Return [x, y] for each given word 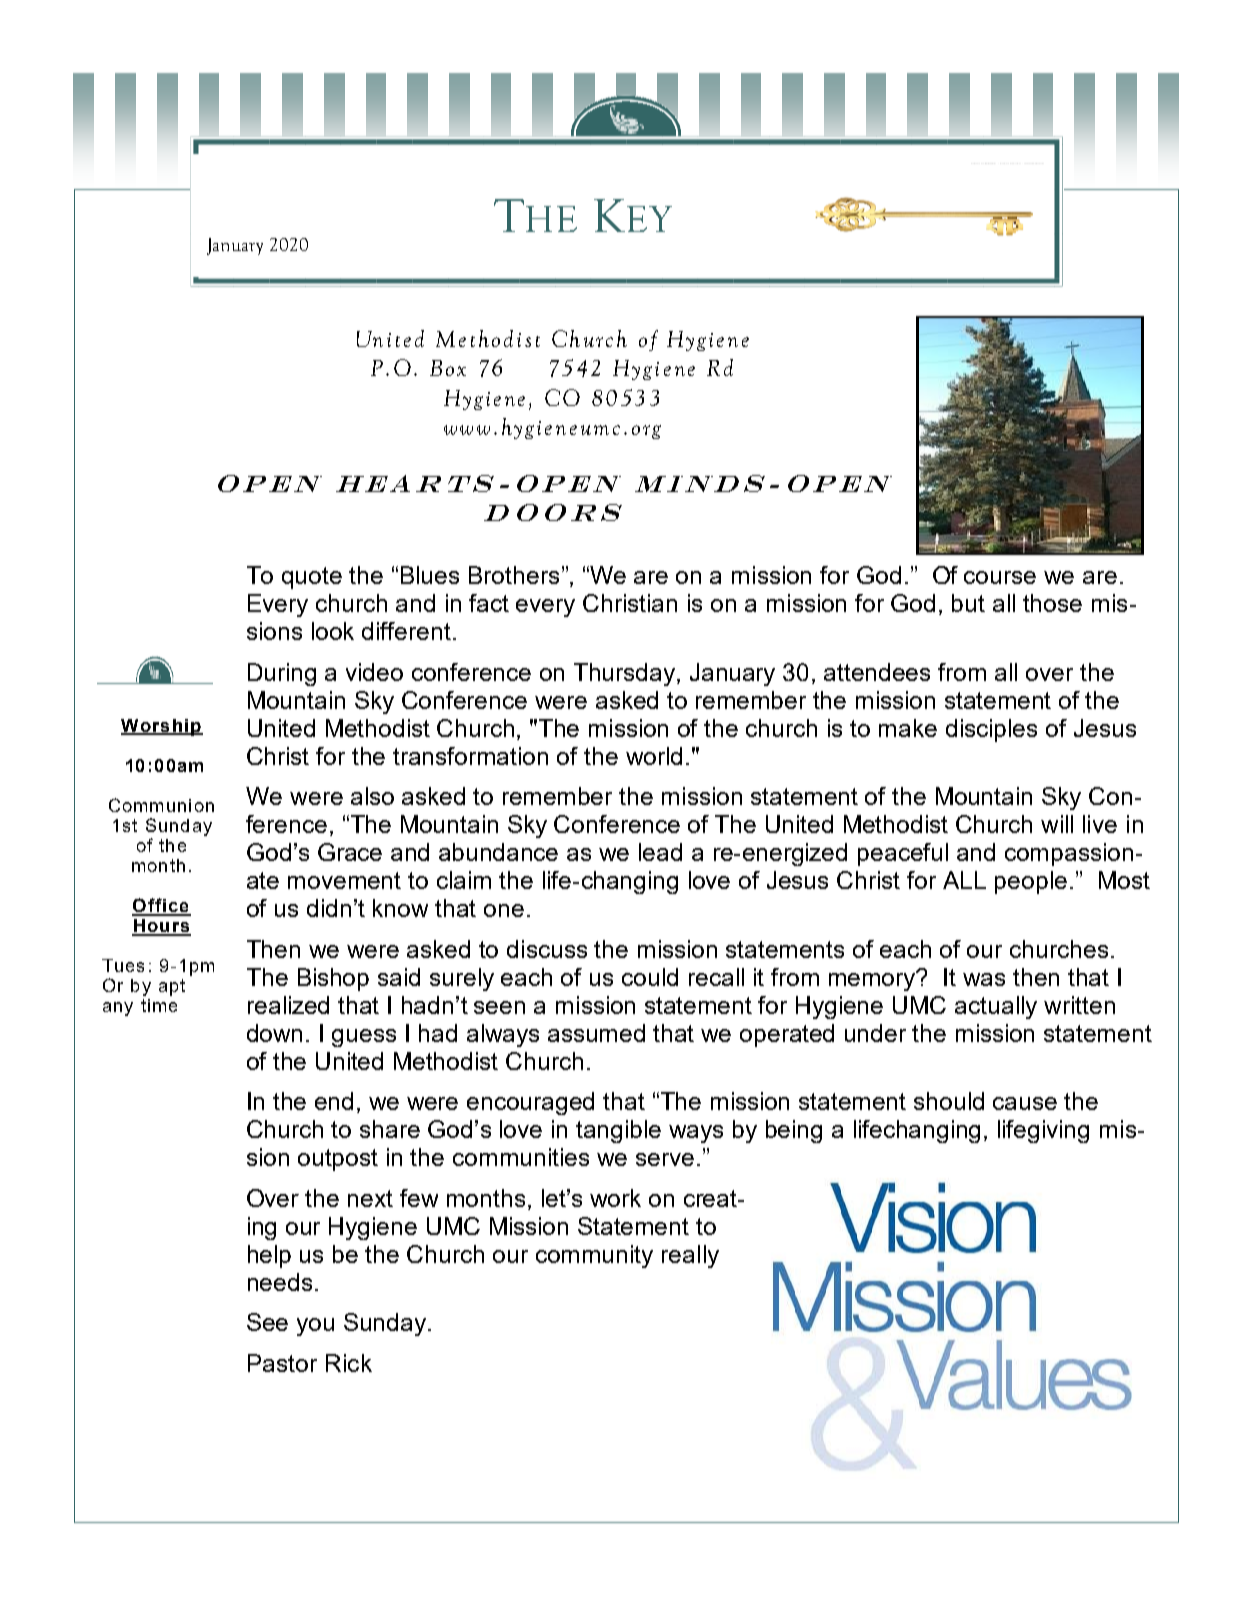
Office [161, 906]
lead [660, 852]
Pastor [282, 1363]
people [1031, 882]
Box [448, 368]
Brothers [514, 575]
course [1000, 577]
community [594, 1256]
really [690, 1256]
